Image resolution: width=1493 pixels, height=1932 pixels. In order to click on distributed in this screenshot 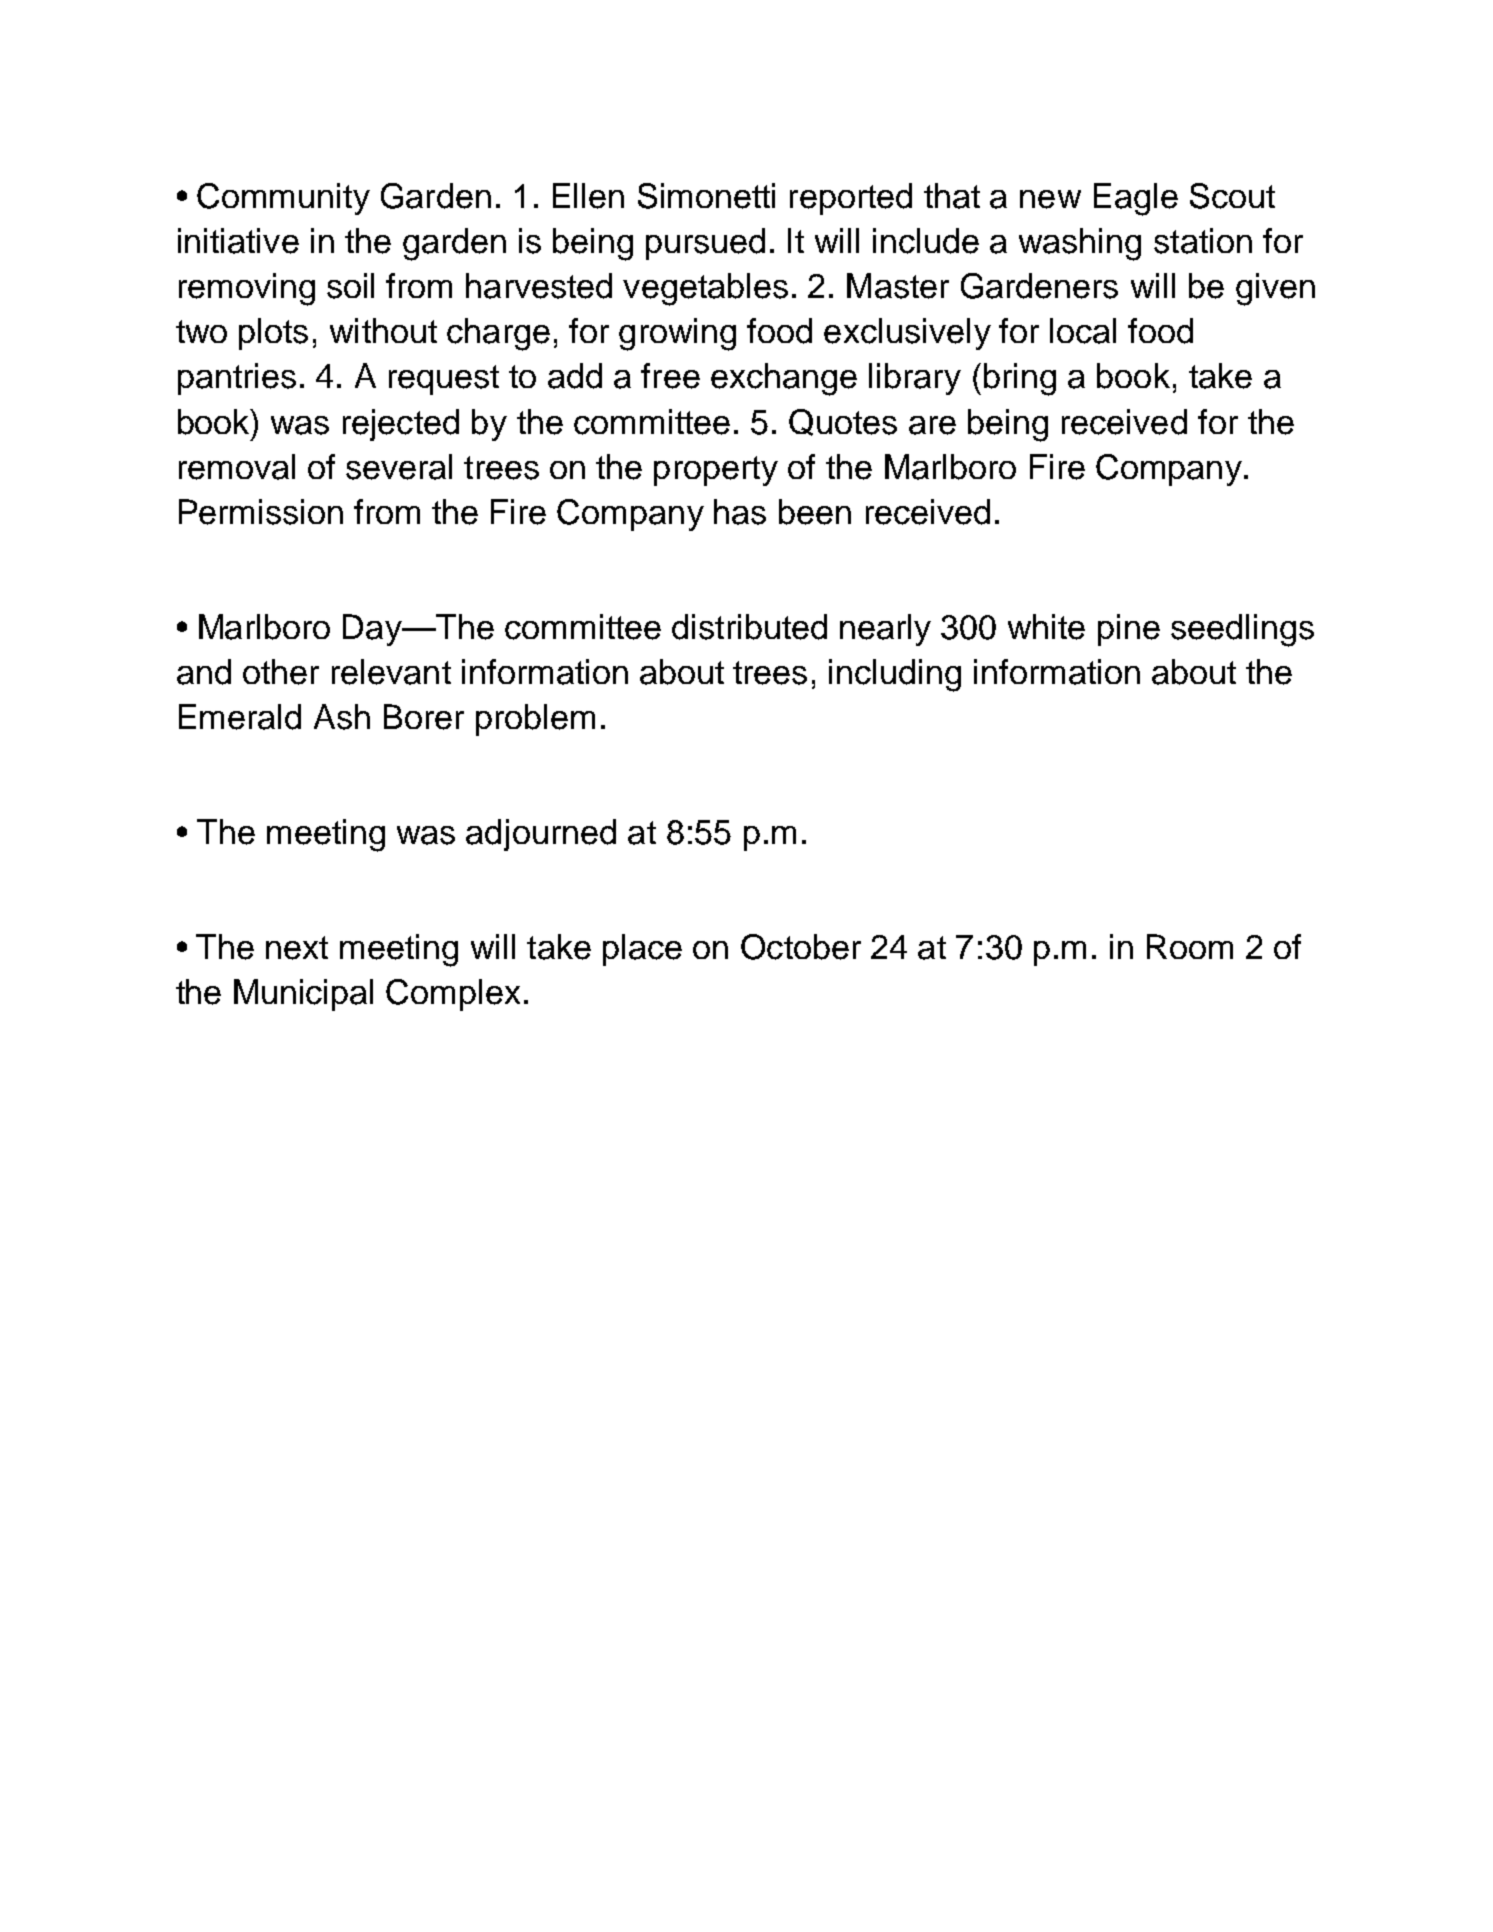, I will do `click(749, 627)`.
